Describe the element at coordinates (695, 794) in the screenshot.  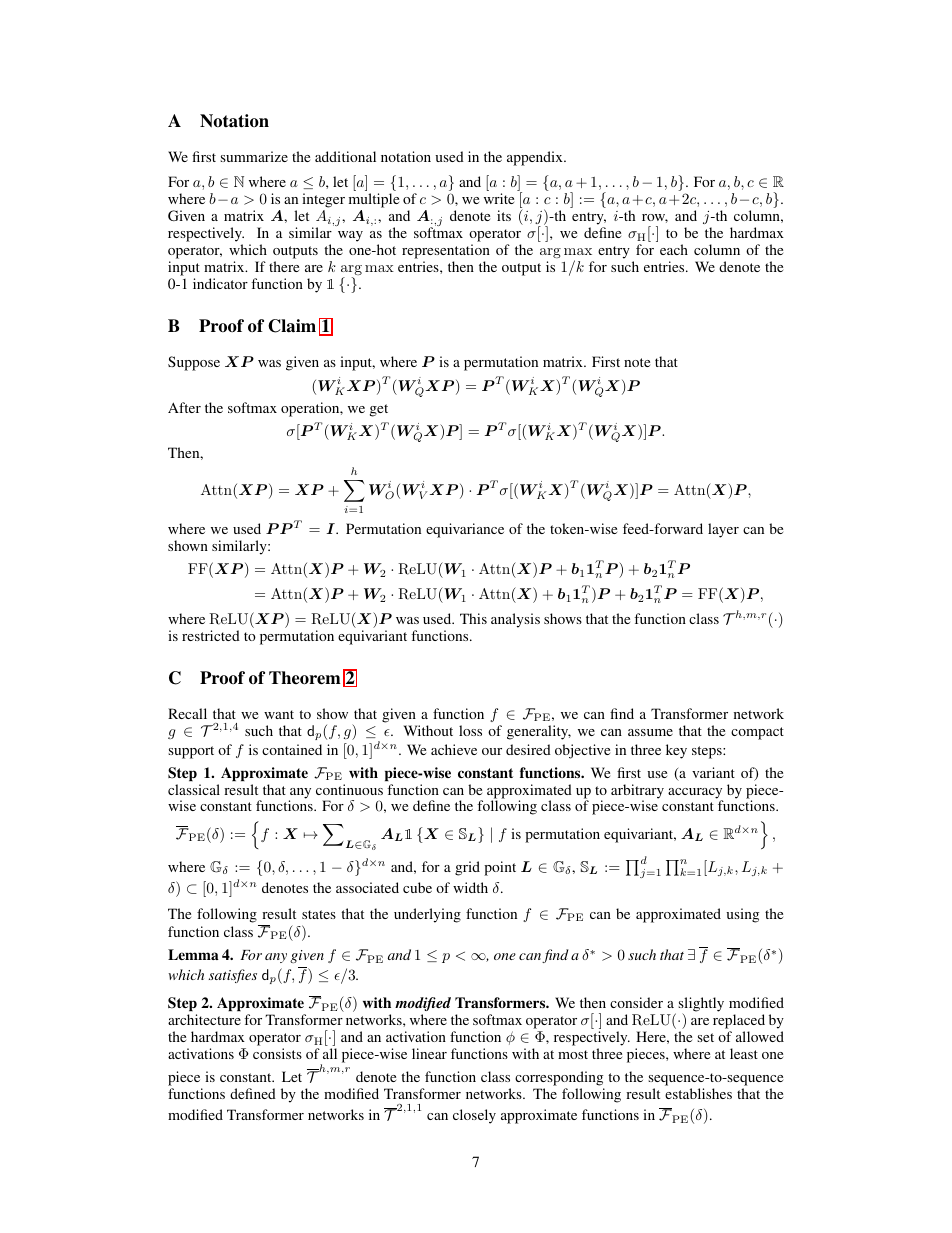
I see `accuracy` at that location.
